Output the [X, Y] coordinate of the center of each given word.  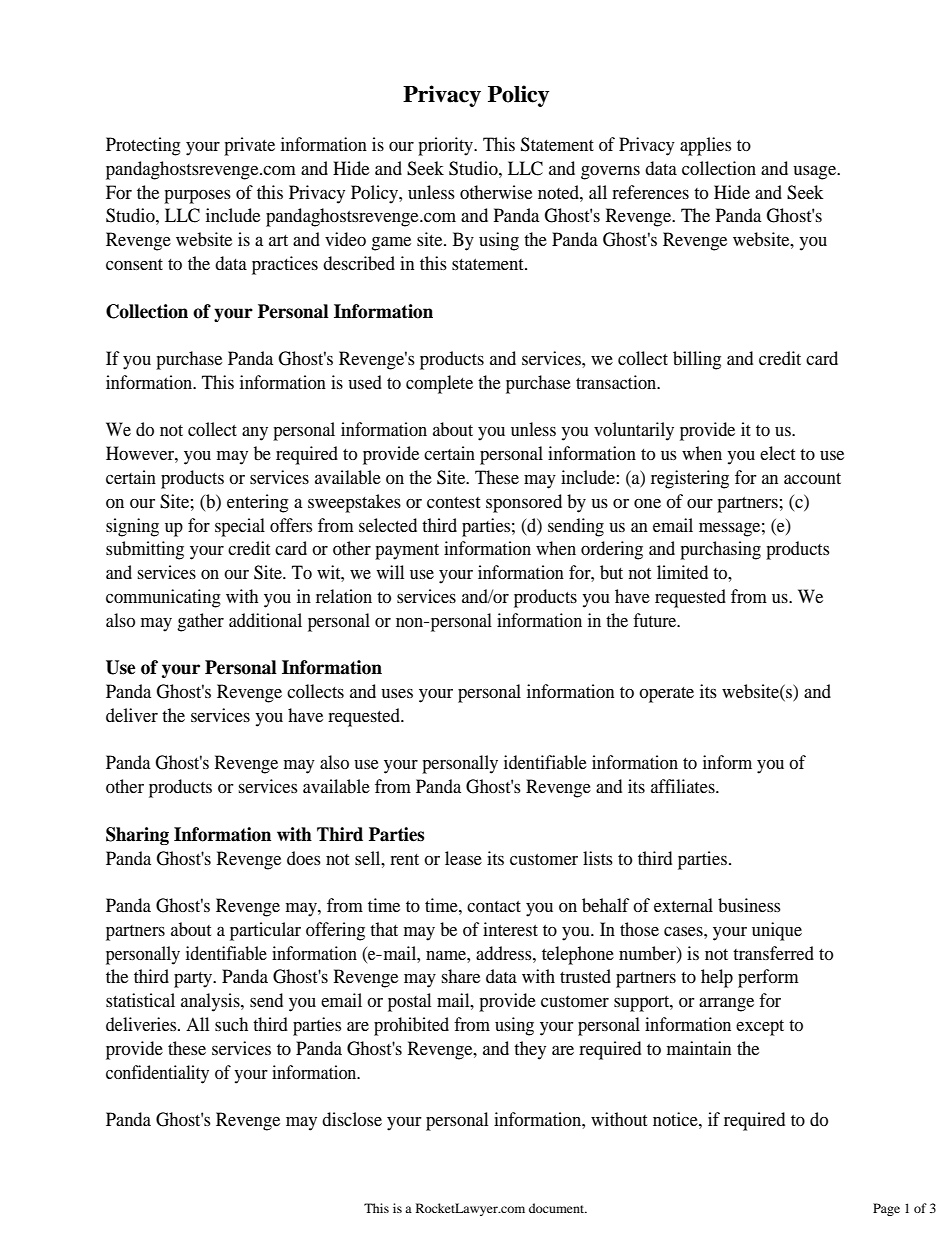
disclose [352, 1119]
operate [666, 695]
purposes [197, 197]
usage [816, 173]
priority [446, 146]
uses [397, 693]
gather [200, 622]
